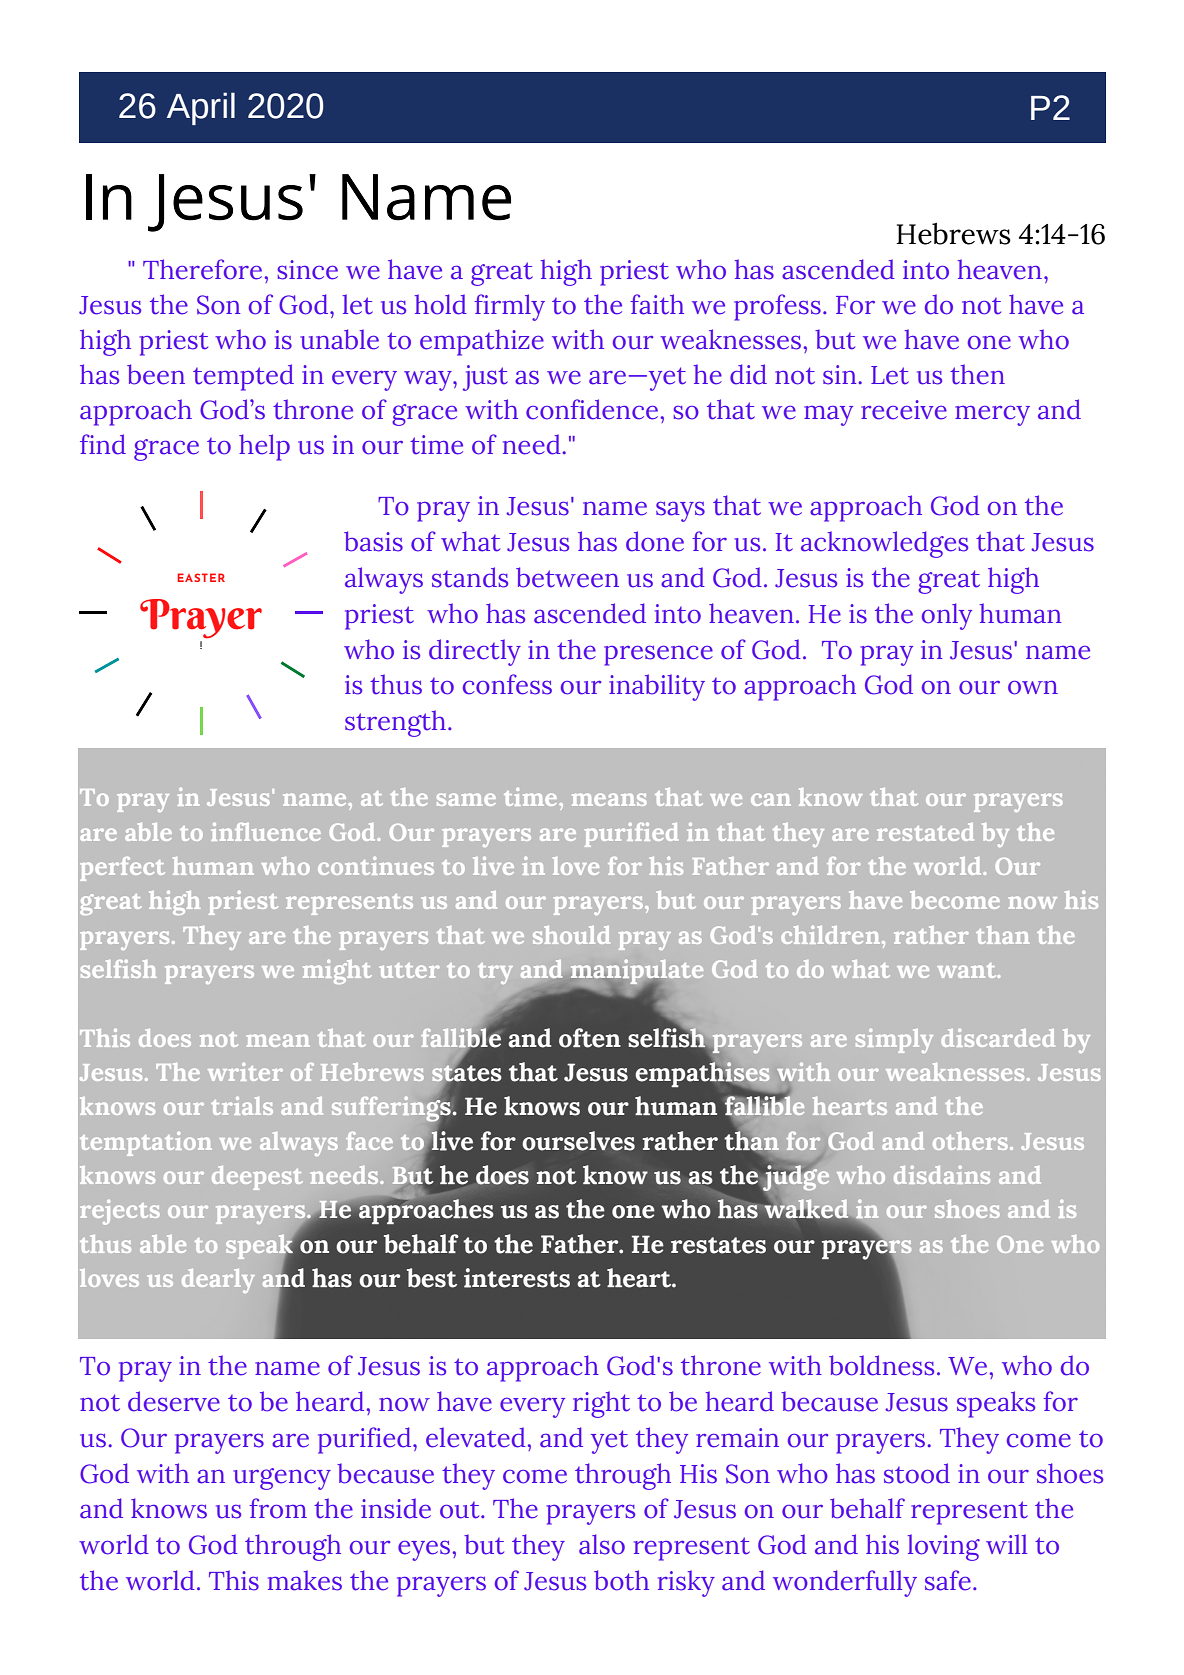 The image size is (1184, 1675). I want to click on between, so click(567, 577).
